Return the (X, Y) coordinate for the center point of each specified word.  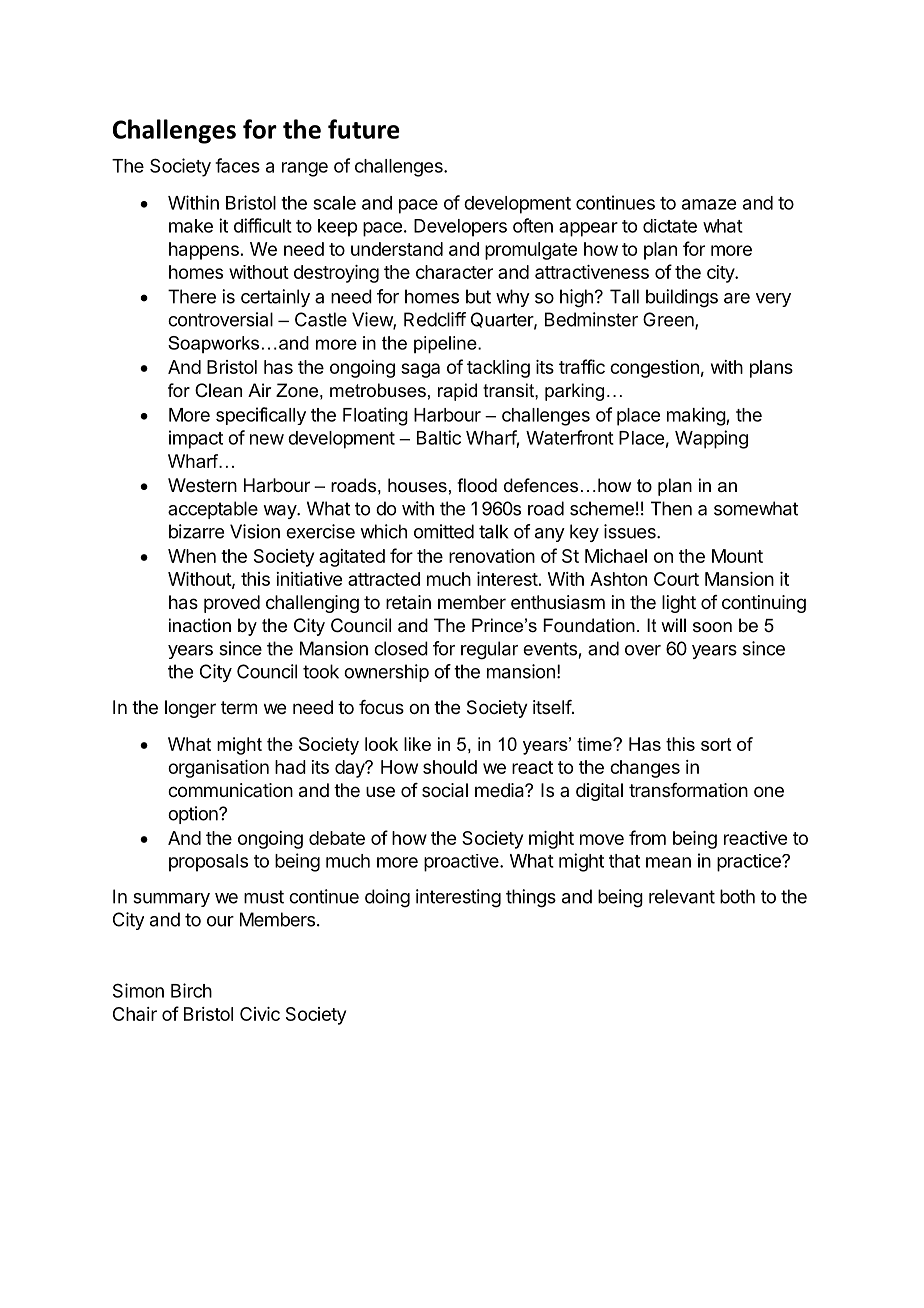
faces (237, 165)
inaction (200, 625)
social (445, 790)
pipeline (446, 345)
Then (671, 508)
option (194, 815)
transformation (688, 790)
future (364, 129)
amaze (709, 204)
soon (712, 627)
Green (669, 320)
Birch (191, 990)
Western (202, 485)
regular (489, 650)
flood (477, 485)
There (192, 296)
